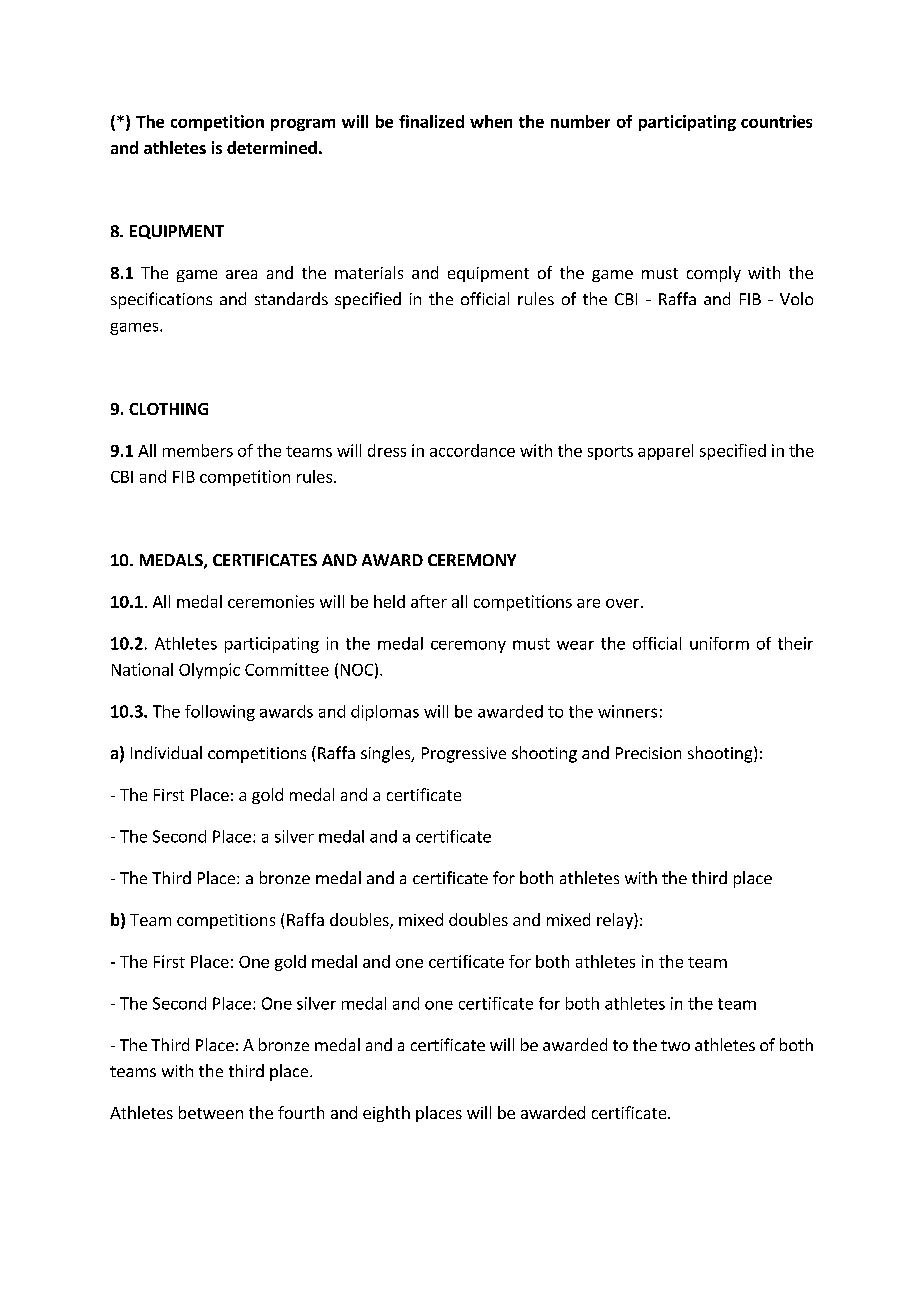 Image resolution: width=924 pixels, height=1308 pixels. Describe the element at coordinates (271, 601) in the screenshot. I see `ceremonies` at that location.
